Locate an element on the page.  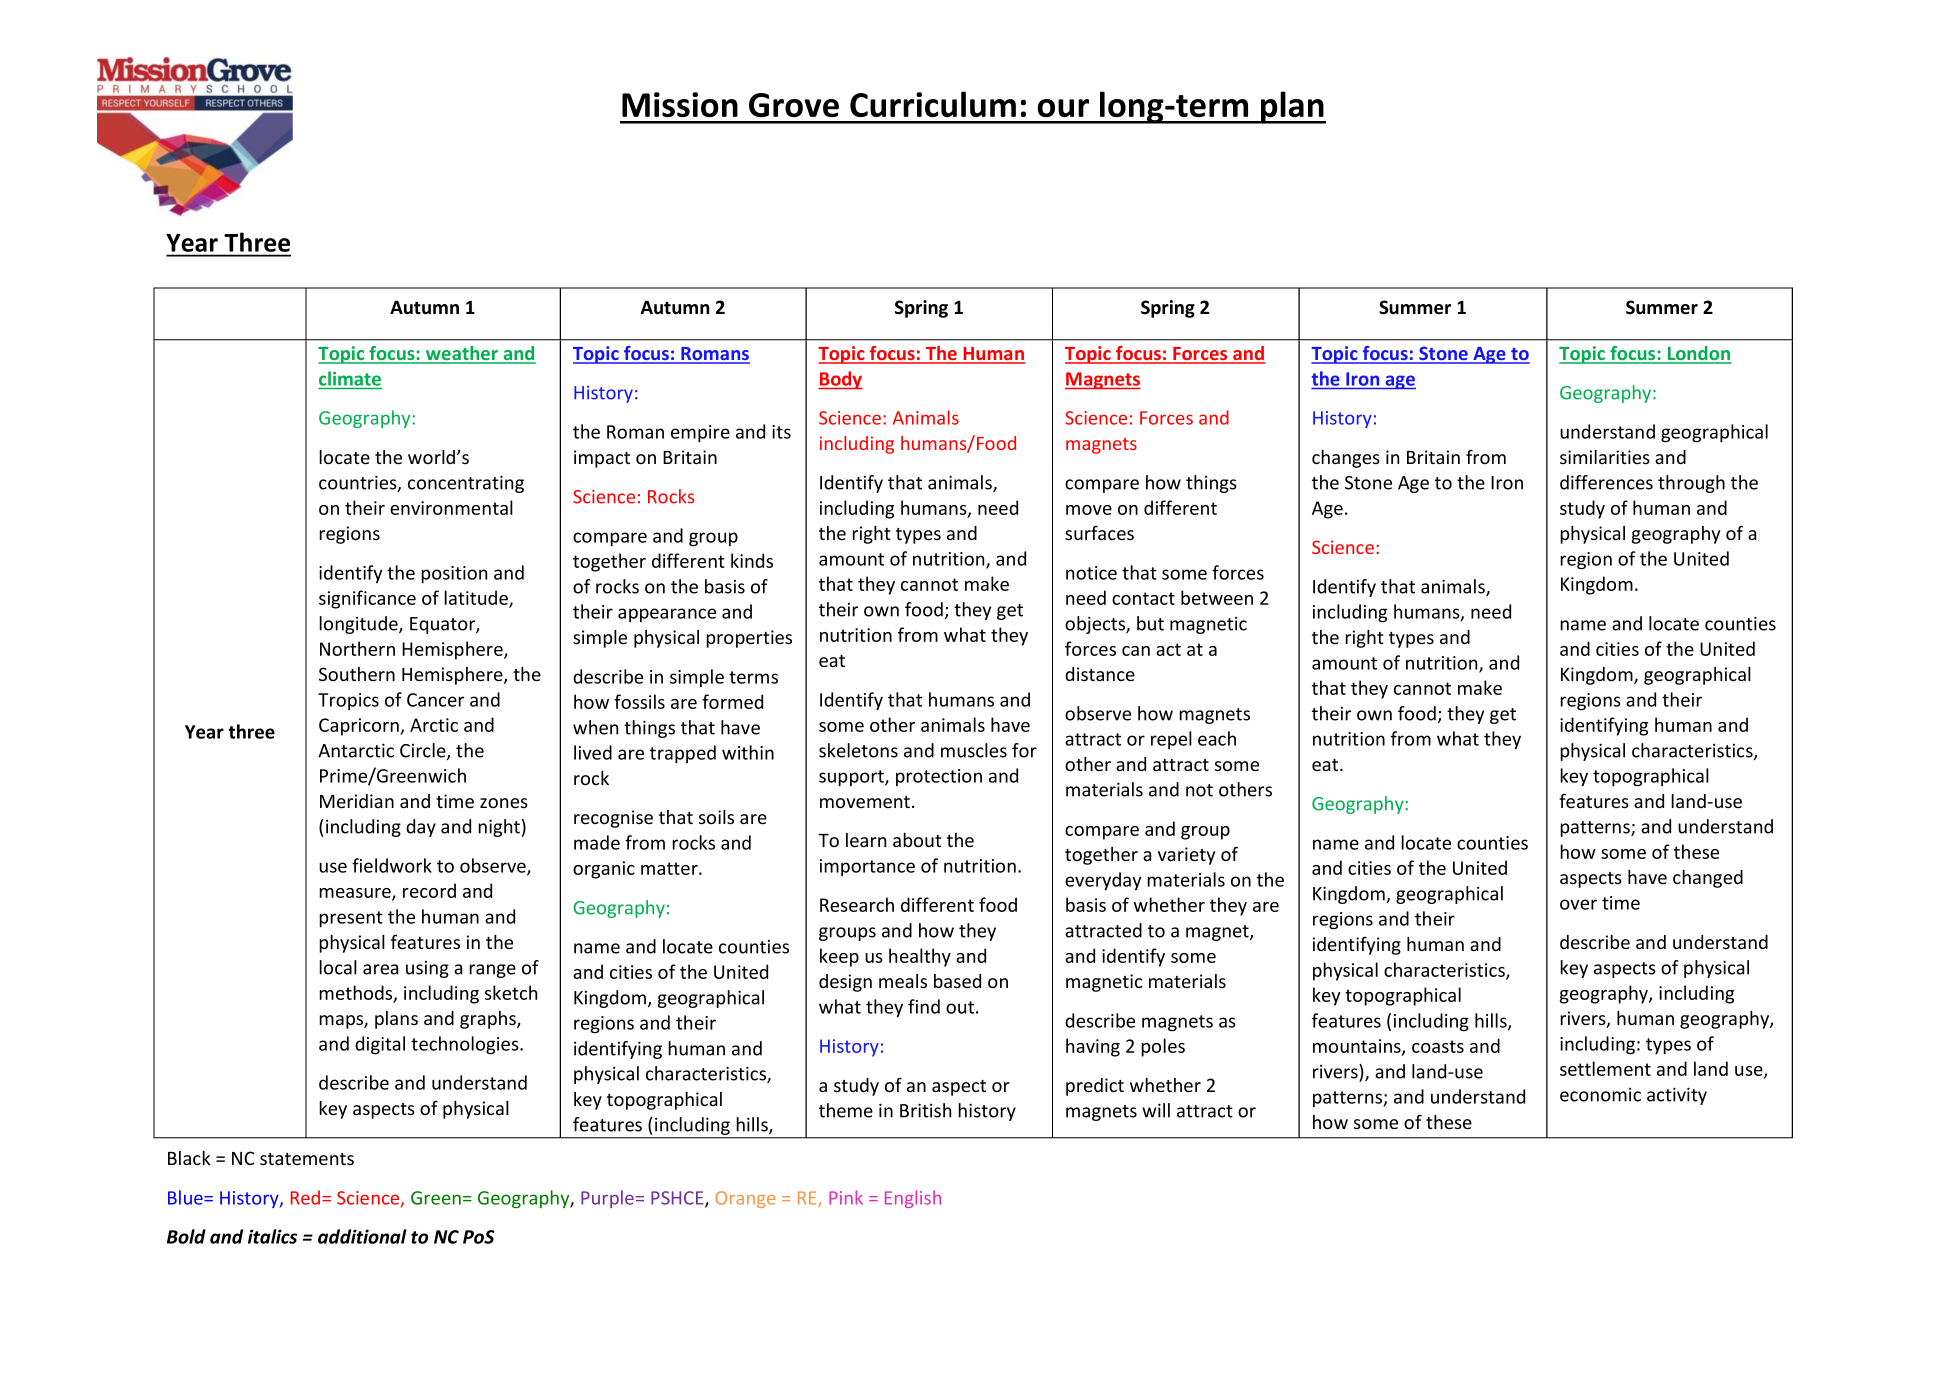
Curriculum is located at coordinates (933, 104).
